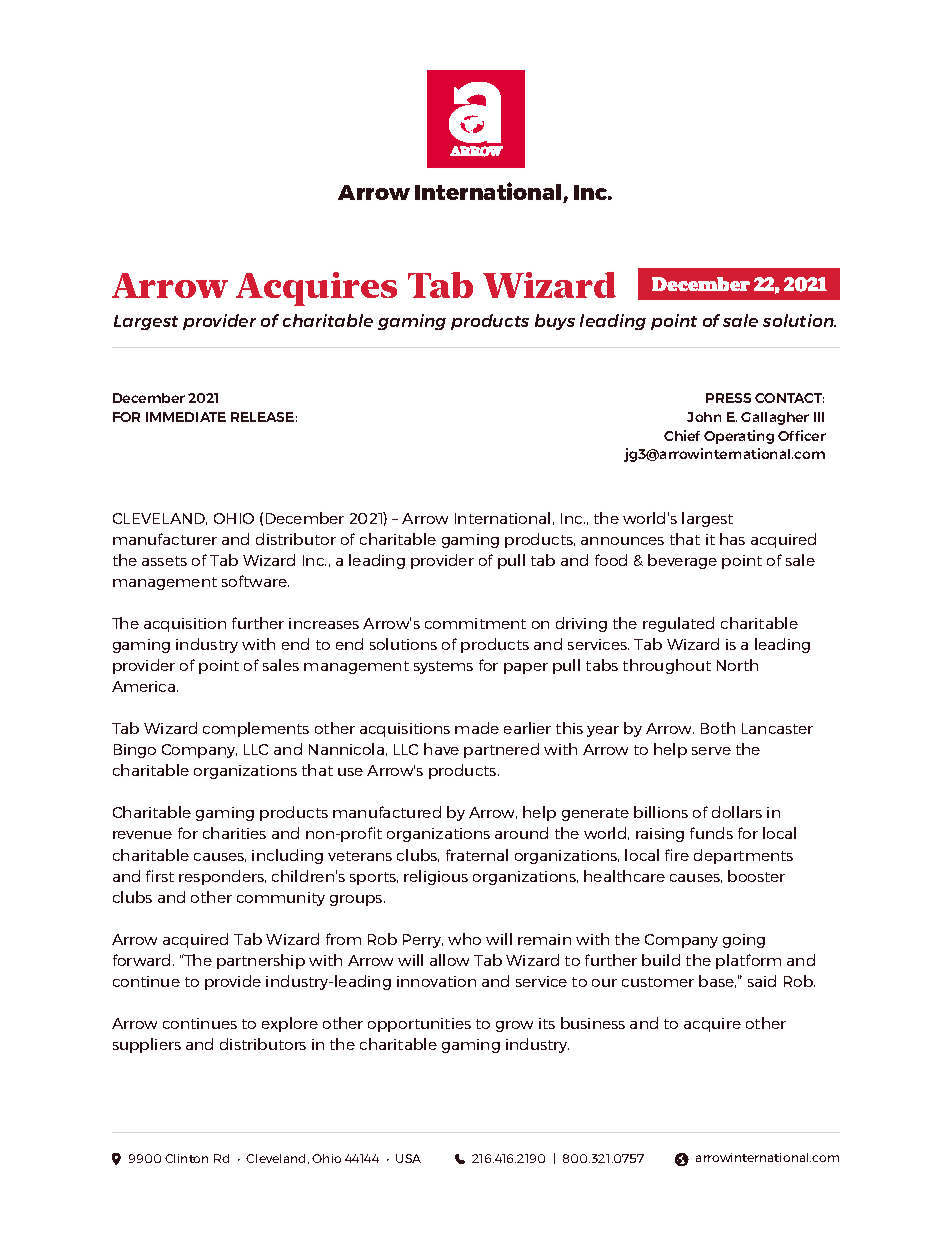 The width and height of the screenshot is (952, 1233). I want to click on USA, so click(408, 1158).
